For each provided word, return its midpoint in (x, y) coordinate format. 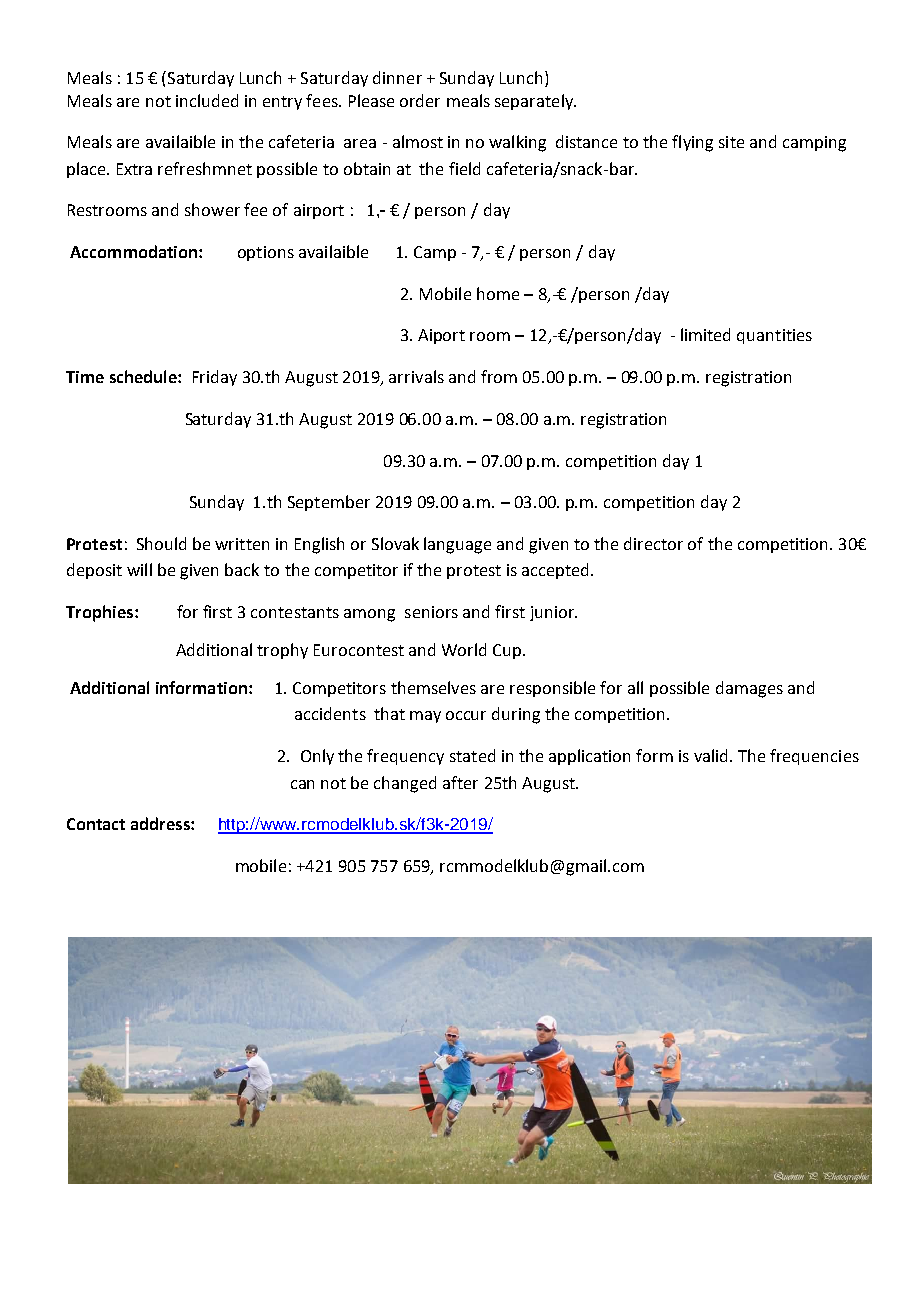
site (731, 142)
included (207, 100)
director (653, 543)
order (420, 100)
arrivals (416, 376)
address (161, 823)
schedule (144, 376)
